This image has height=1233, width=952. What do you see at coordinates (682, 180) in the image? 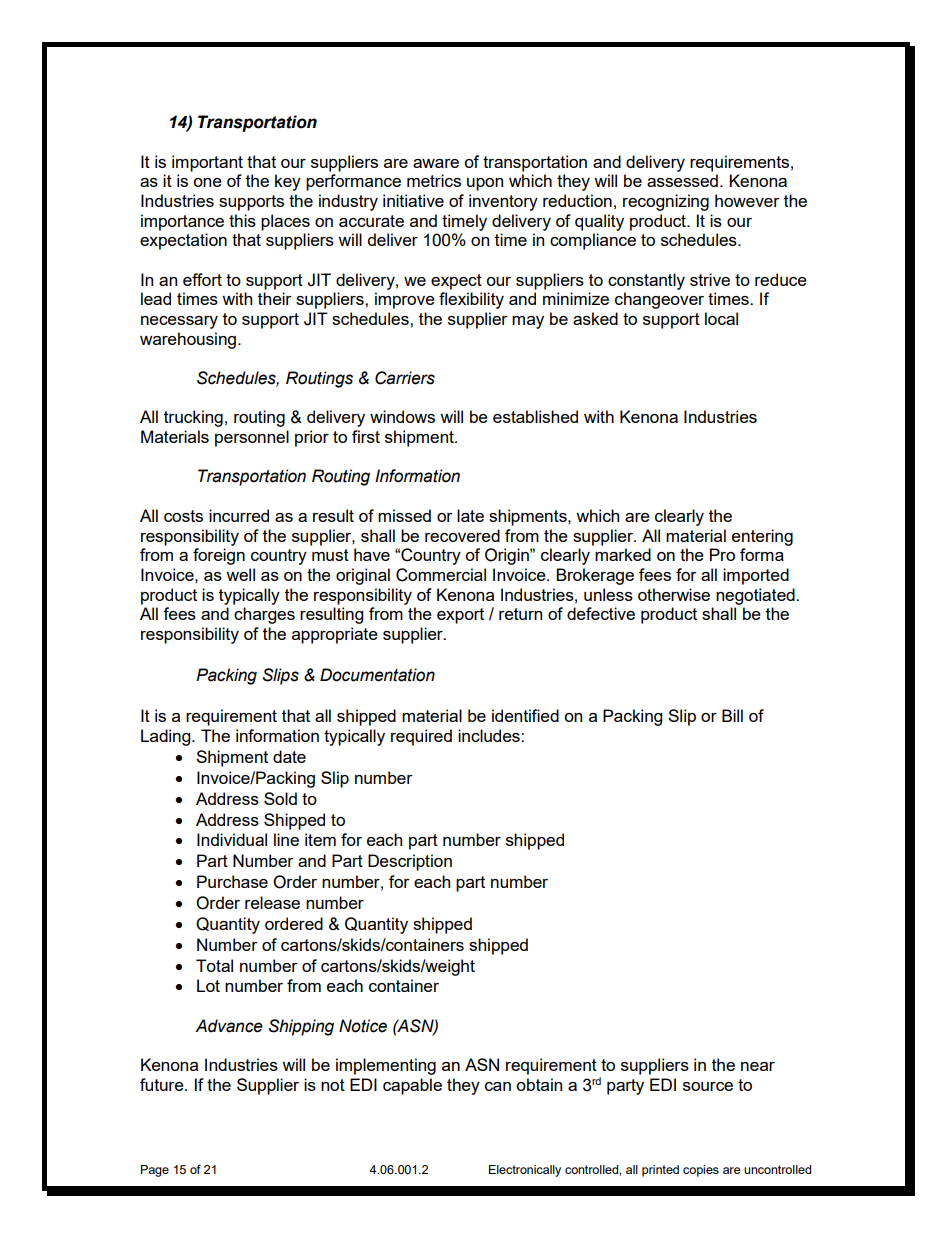
I see `assessed` at bounding box center [682, 180].
